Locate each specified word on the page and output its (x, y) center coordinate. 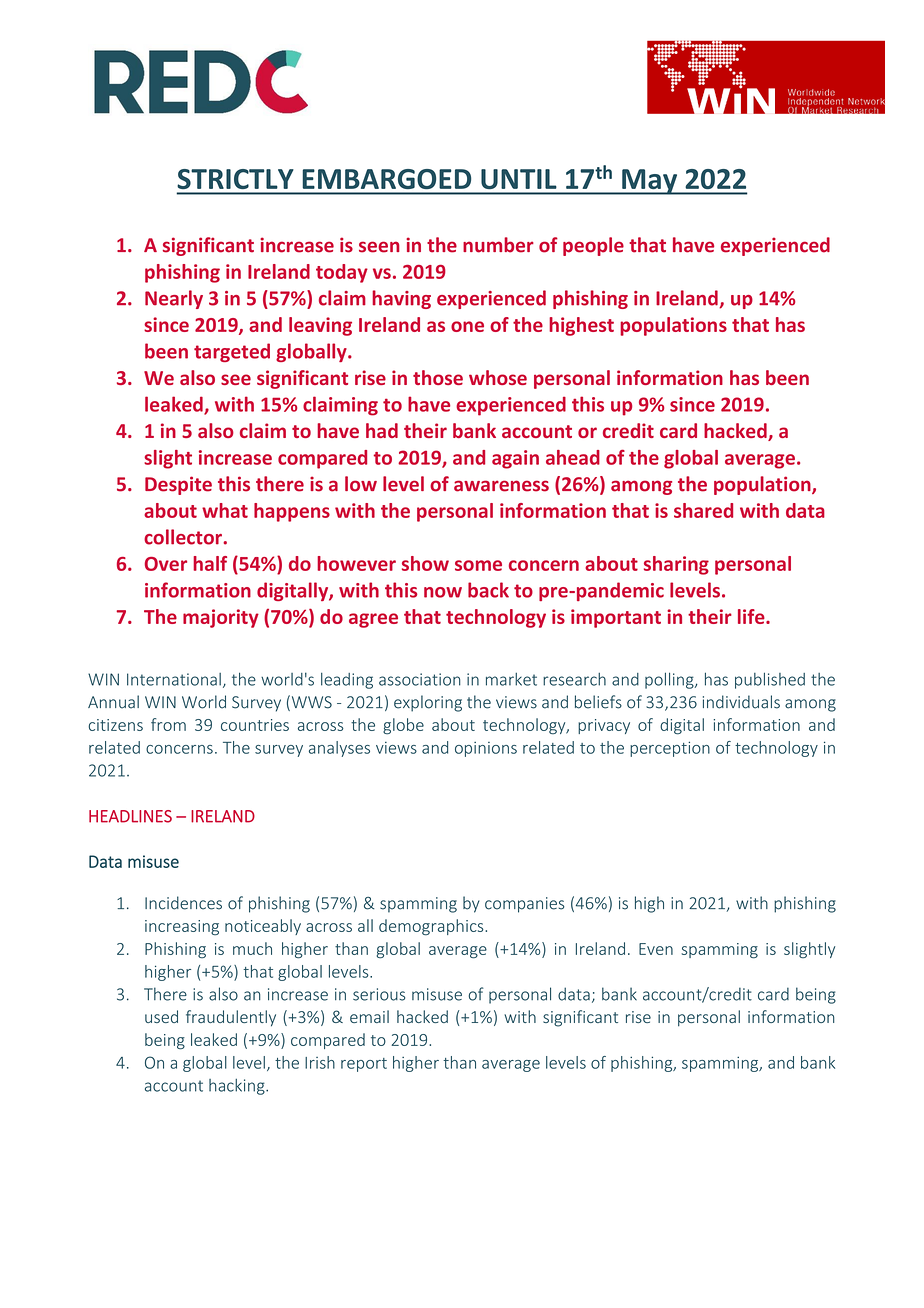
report (364, 1065)
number (498, 245)
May (650, 182)
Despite (178, 485)
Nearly (174, 299)
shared (703, 510)
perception (670, 749)
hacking (238, 1087)
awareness (501, 486)
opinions (486, 749)
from (168, 724)
